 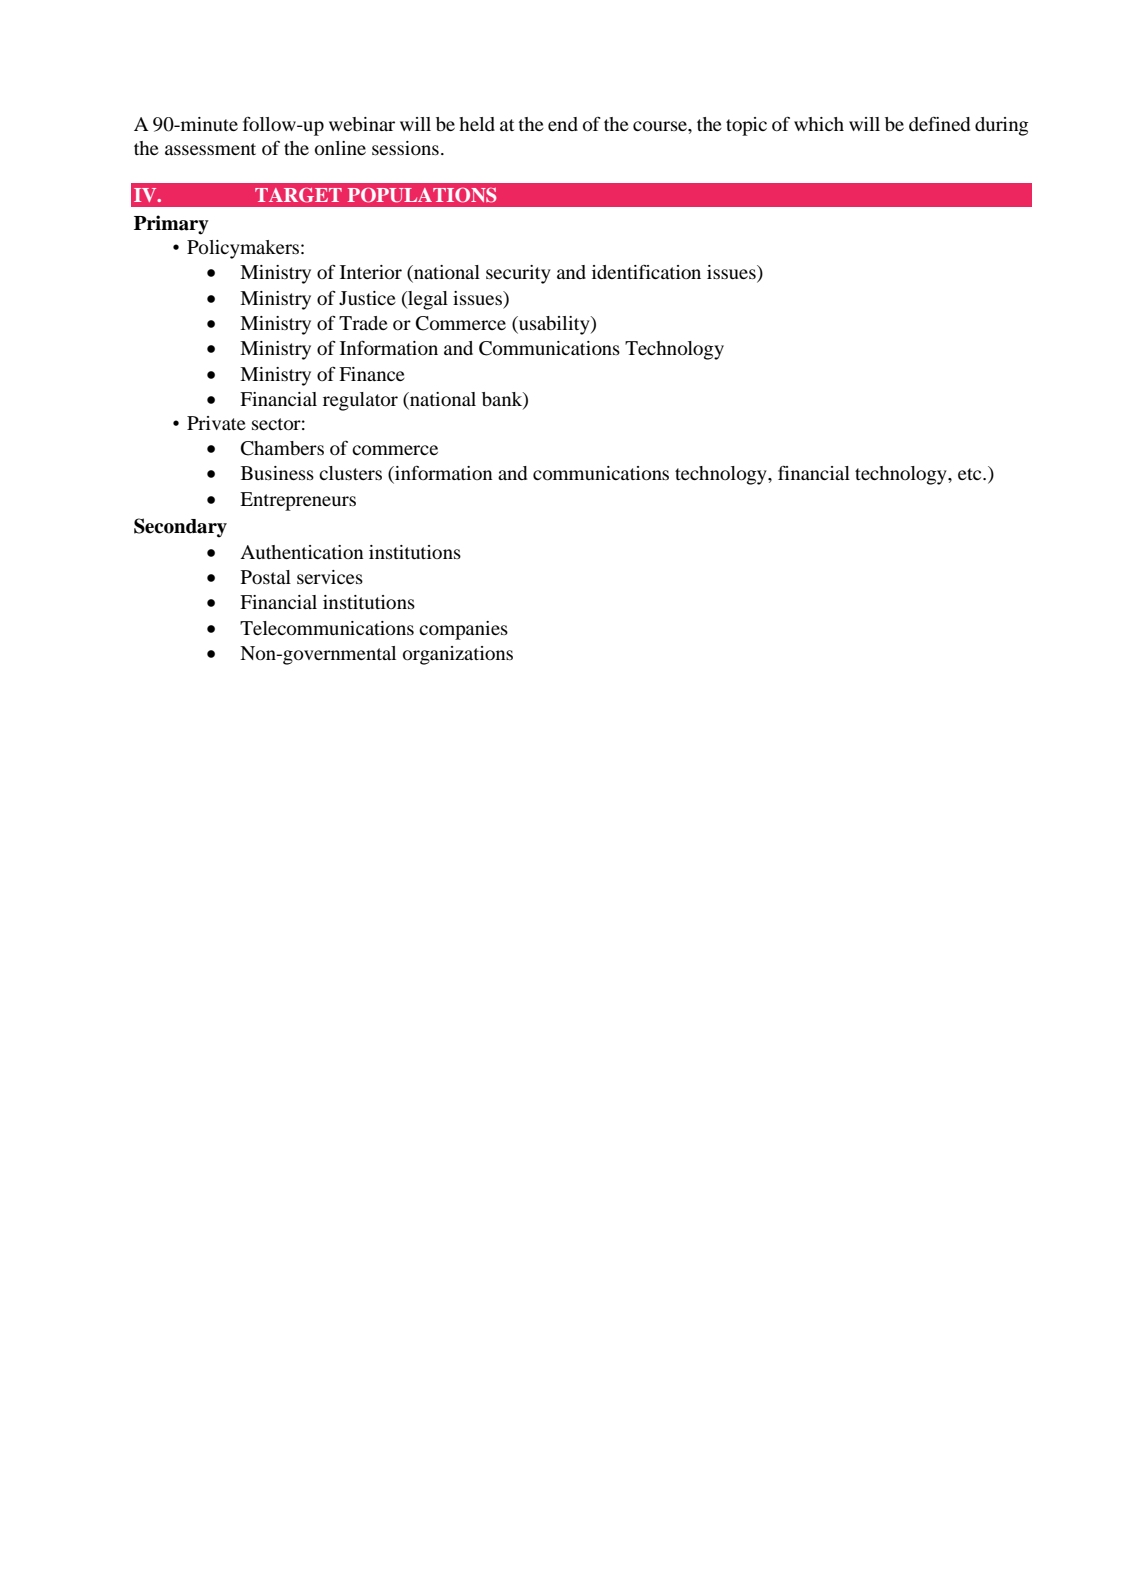 What do you see at coordinates (360, 401) in the image?
I see `regulator` at bounding box center [360, 401].
